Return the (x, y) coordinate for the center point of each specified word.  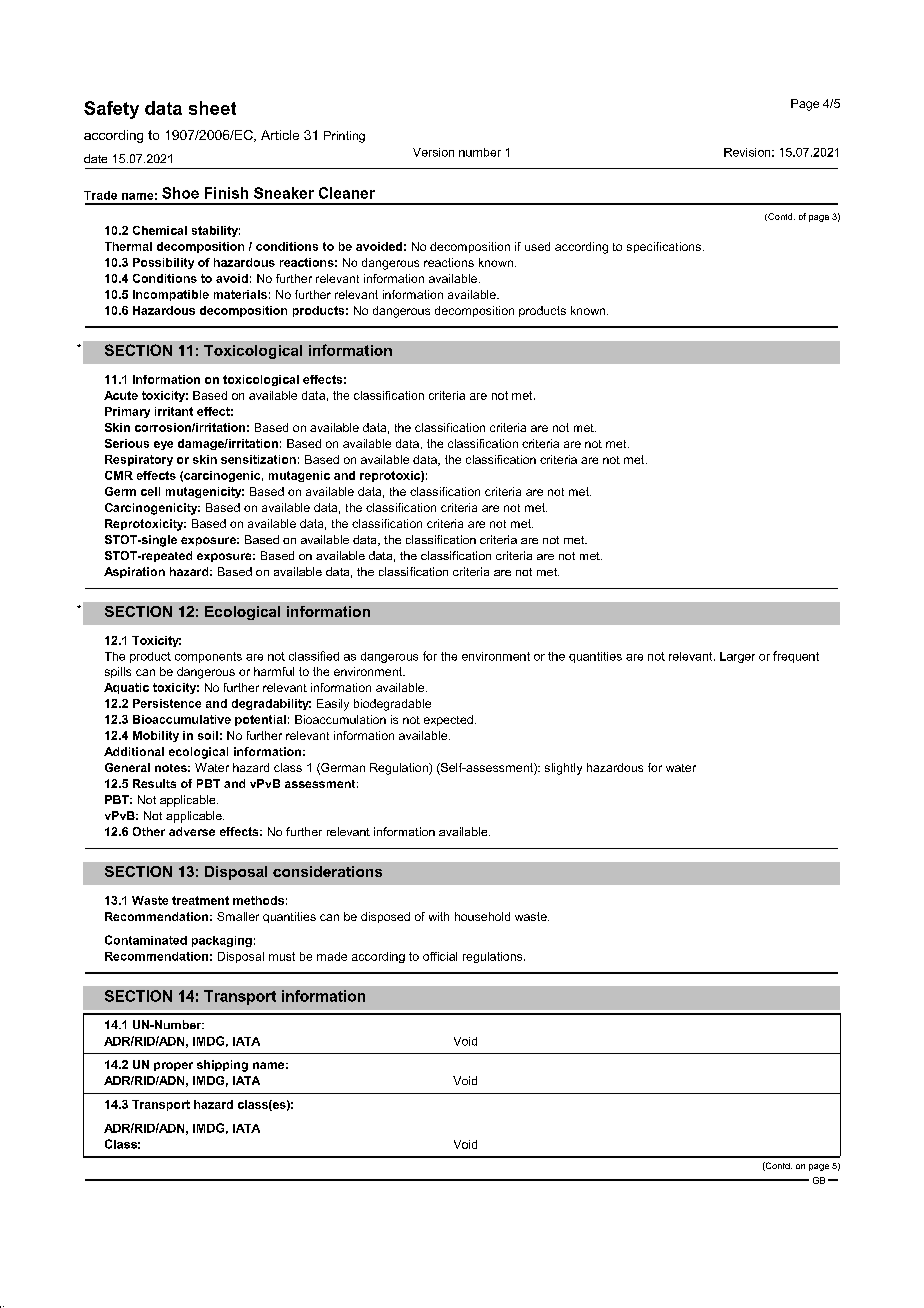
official (440, 956)
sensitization (258, 459)
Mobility (156, 736)
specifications (664, 247)
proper (173, 1066)
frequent (796, 657)
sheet (212, 108)
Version (433, 152)
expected (448, 720)
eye (163, 445)
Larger (737, 657)
